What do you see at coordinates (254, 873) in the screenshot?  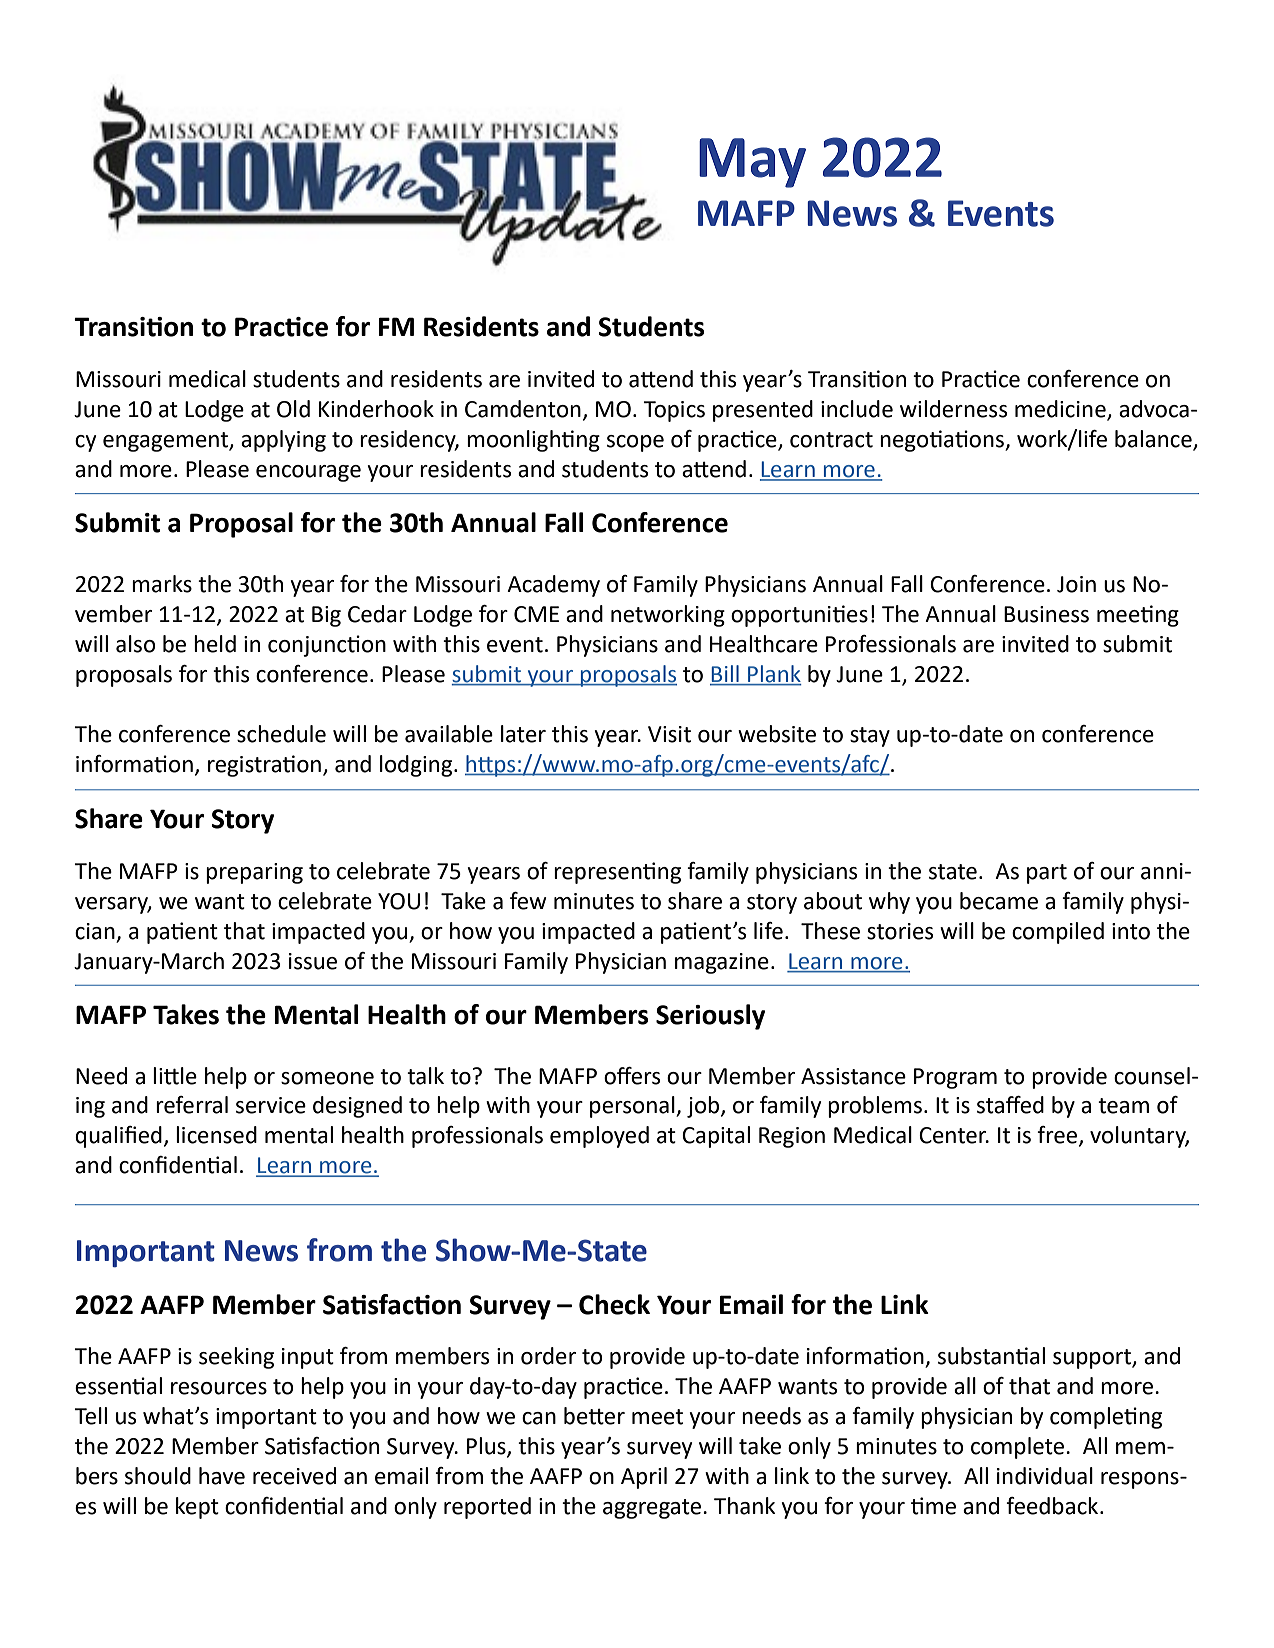 I see `preparing` at bounding box center [254, 873].
